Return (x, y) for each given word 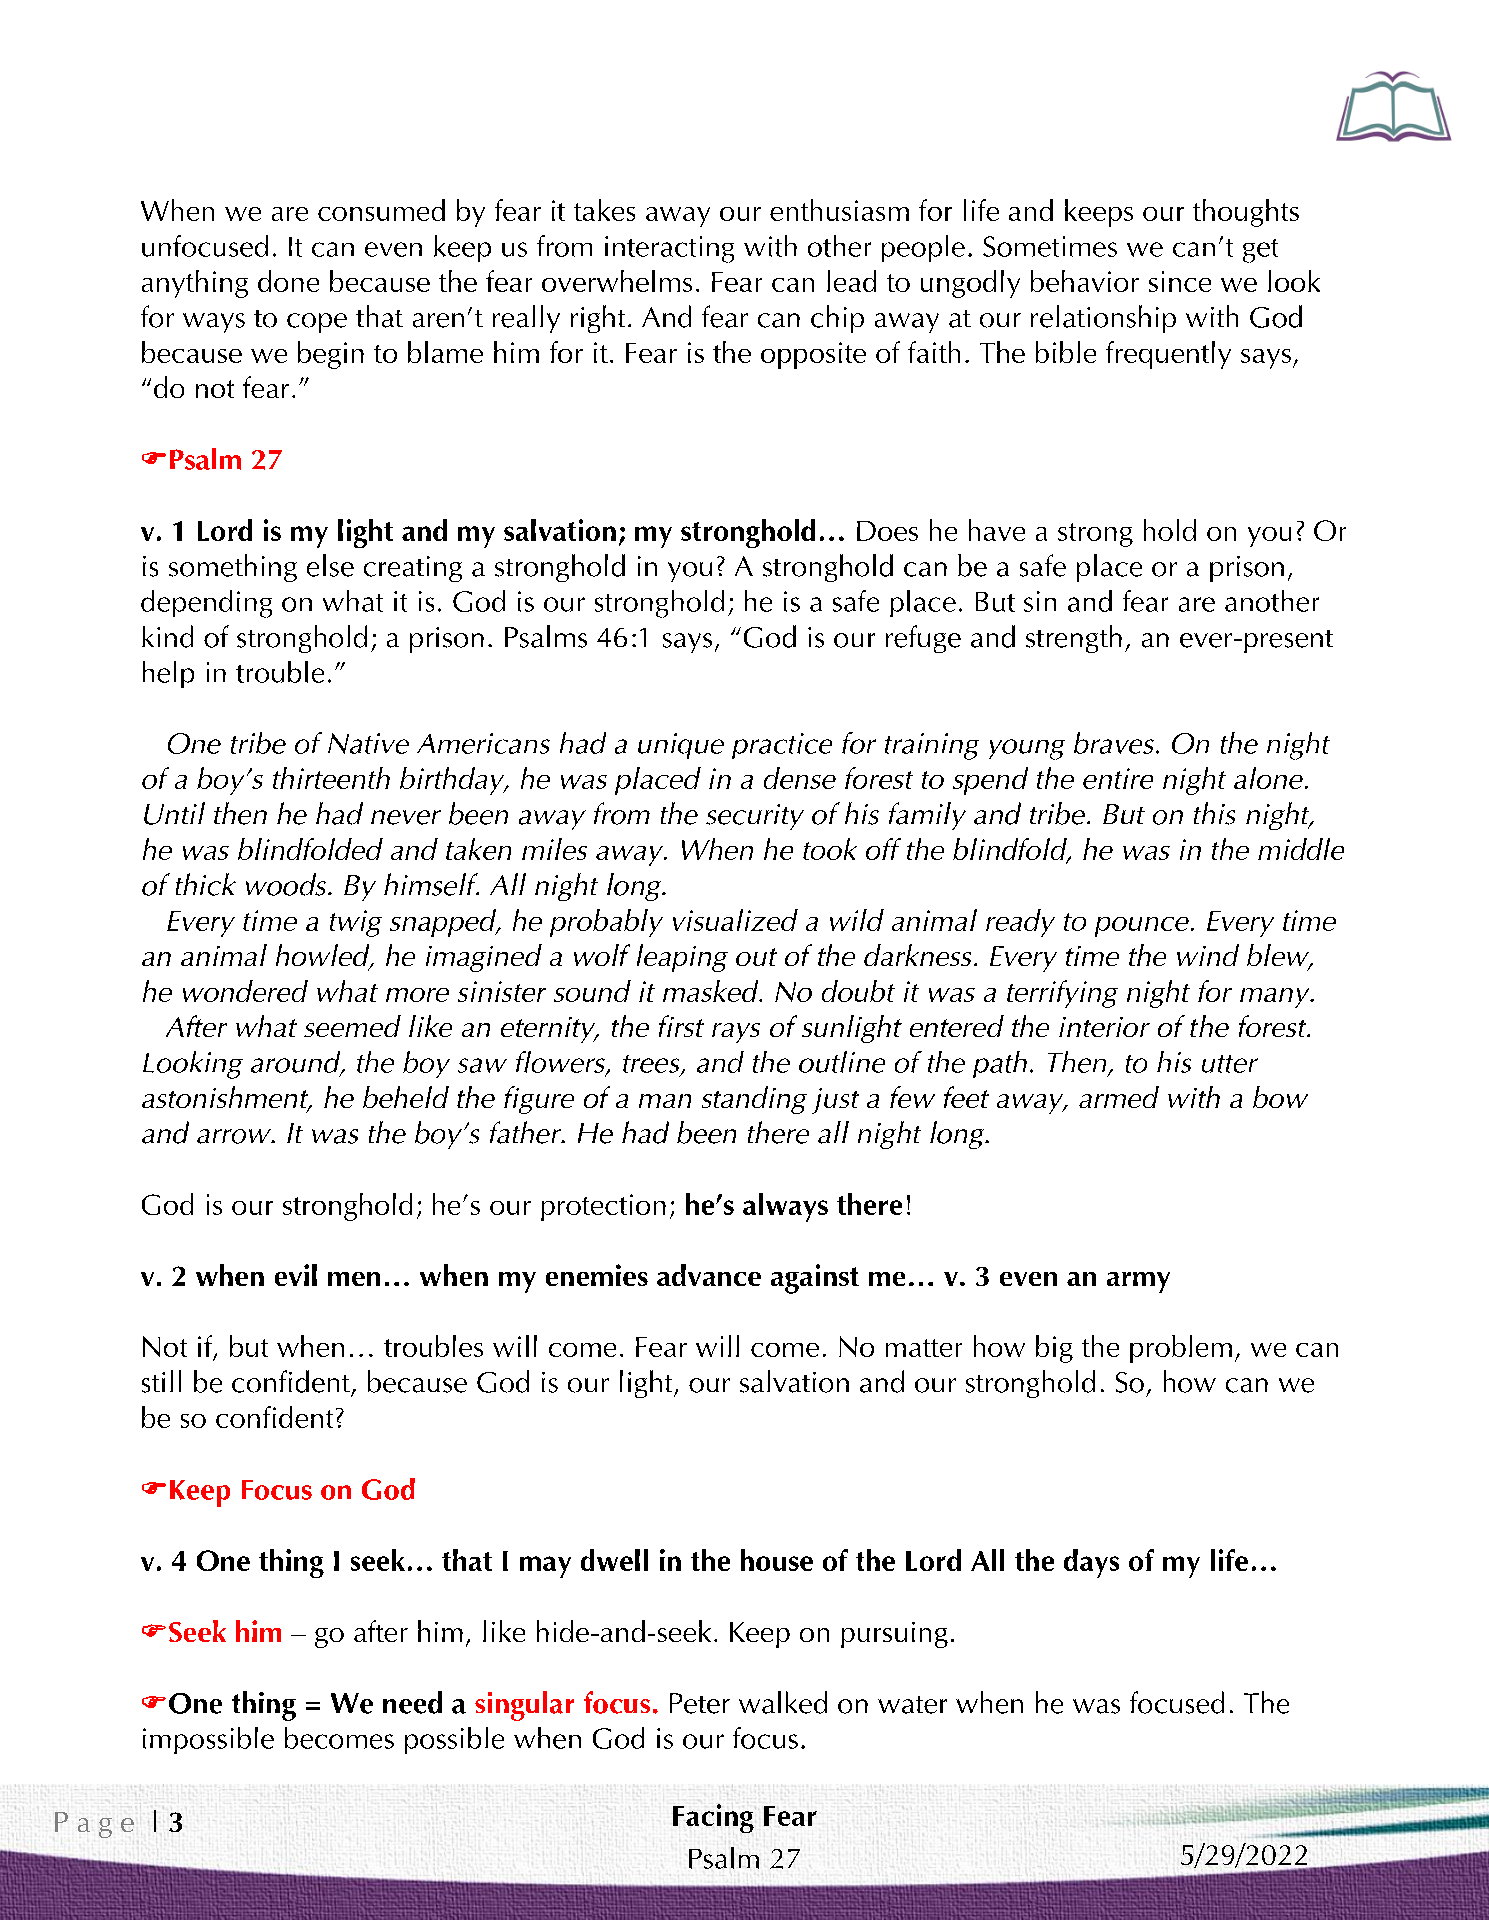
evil (296, 1275)
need (412, 1702)
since (1180, 281)
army (1138, 1282)
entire (1118, 778)
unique (681, 746)
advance (709, 1275)
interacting (669, 249)
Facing (713, 1818)
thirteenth (331, 778)
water (912, 1705)
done (288, 281)
